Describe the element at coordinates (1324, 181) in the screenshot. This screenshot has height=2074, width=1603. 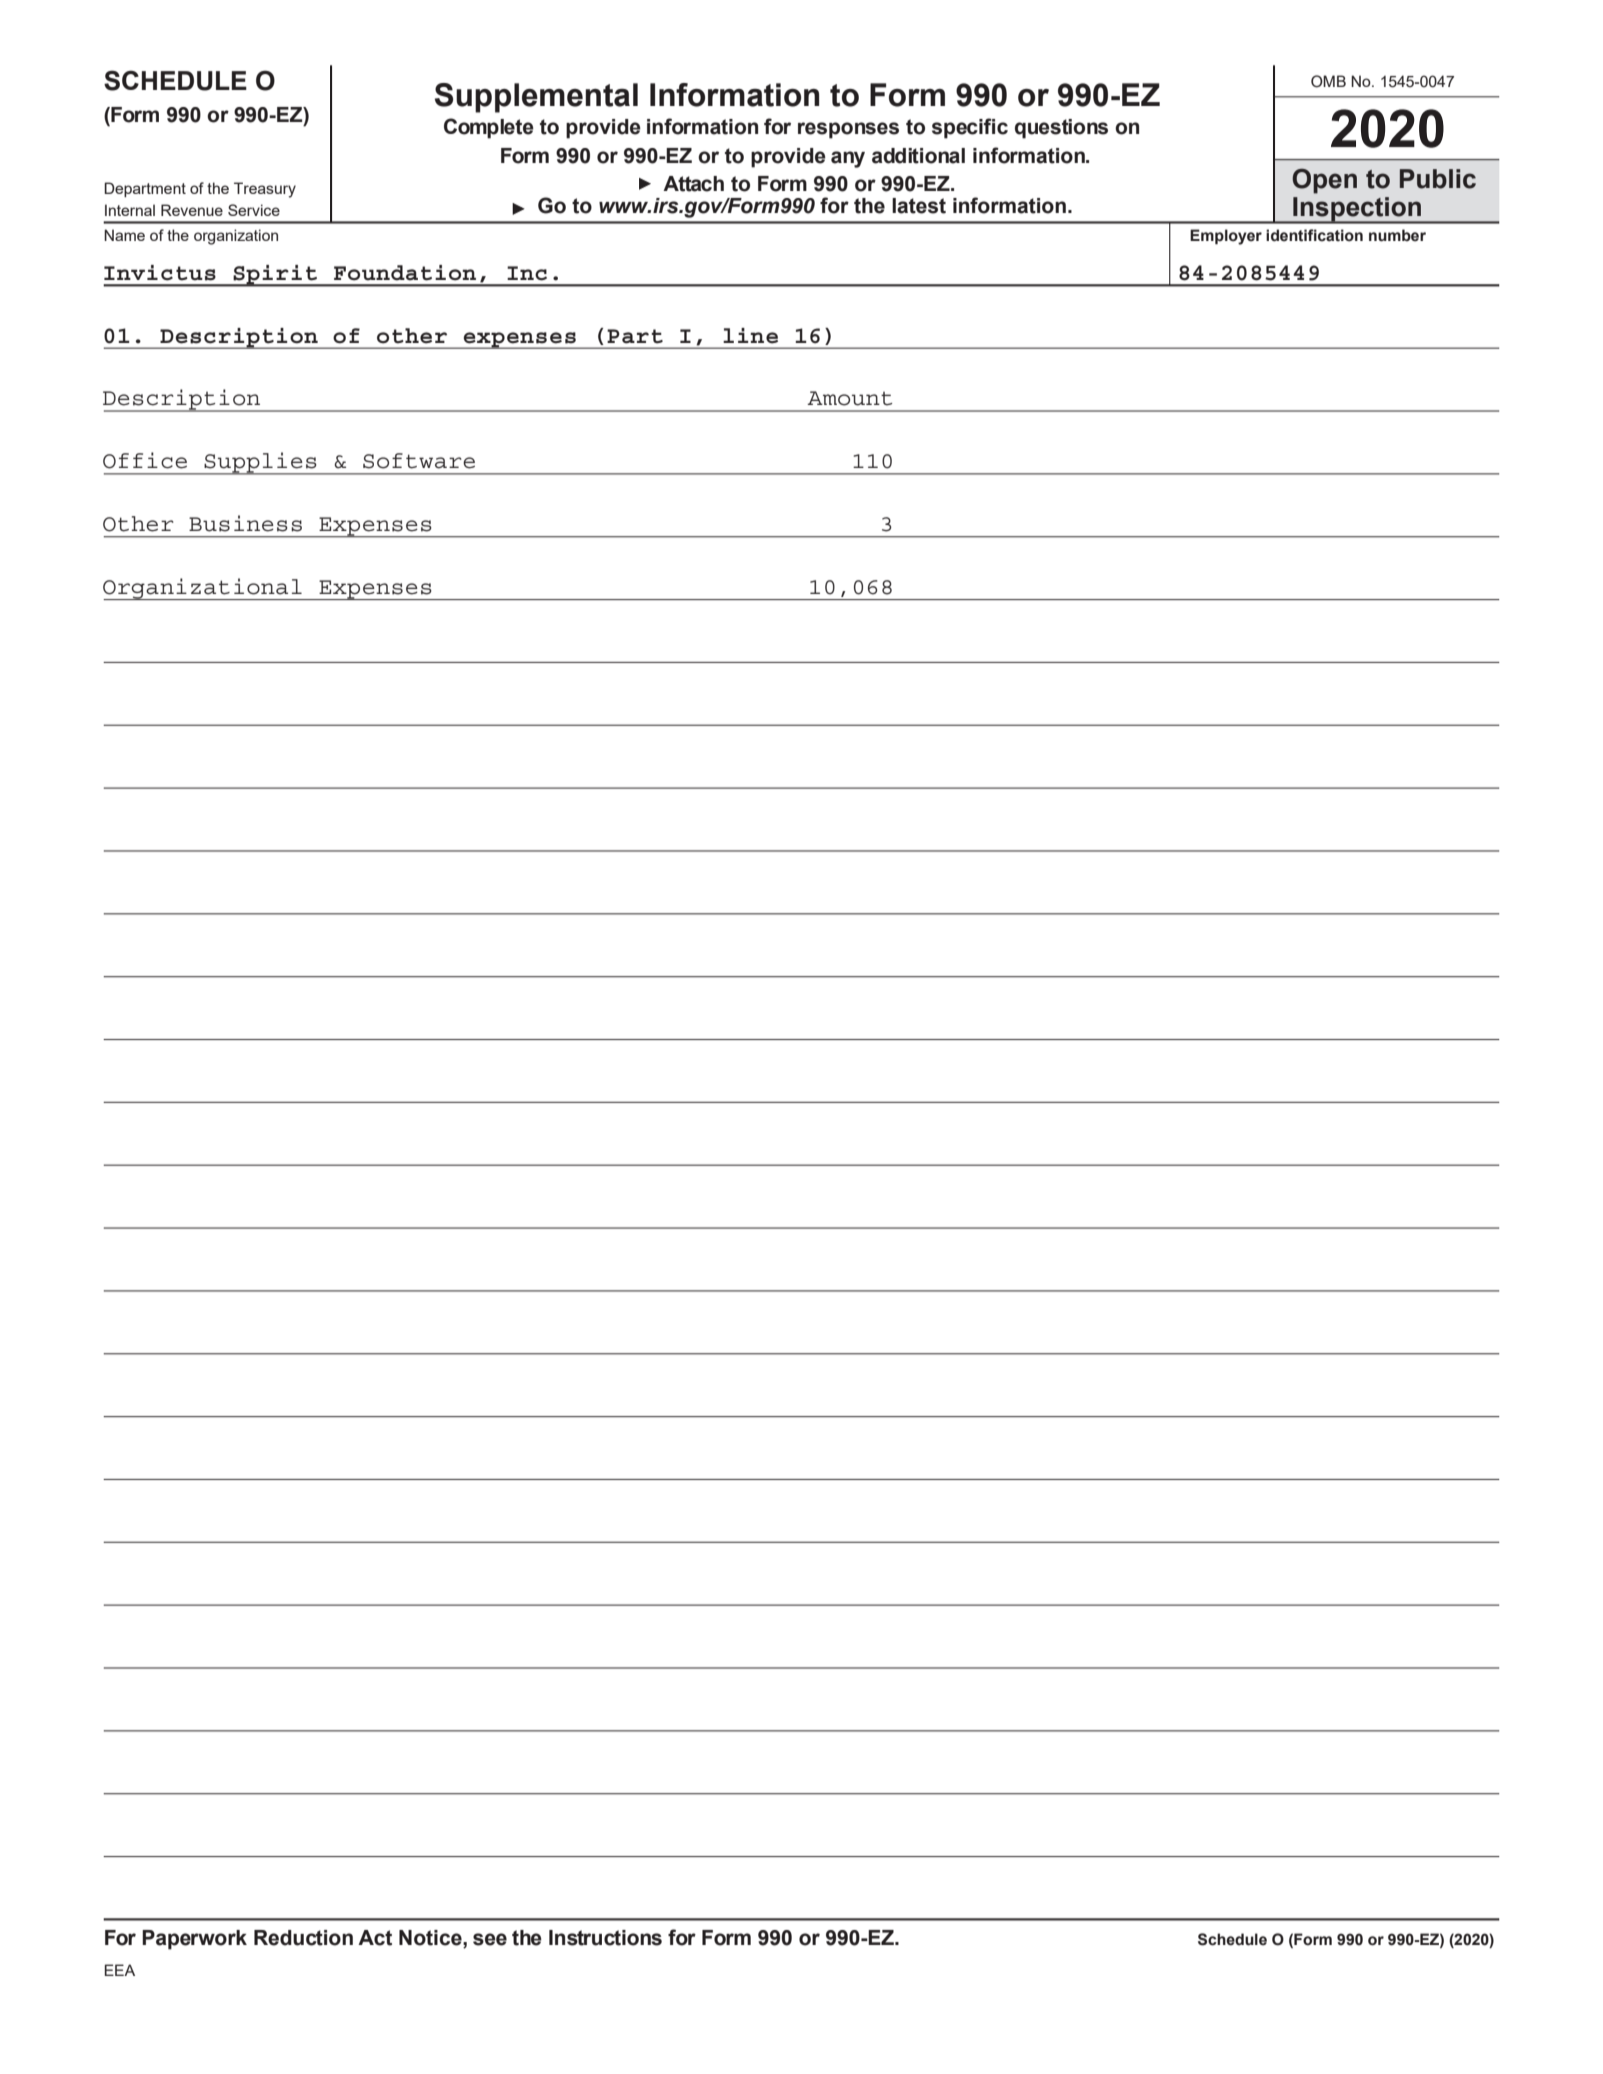
I see `Open` at that location.
